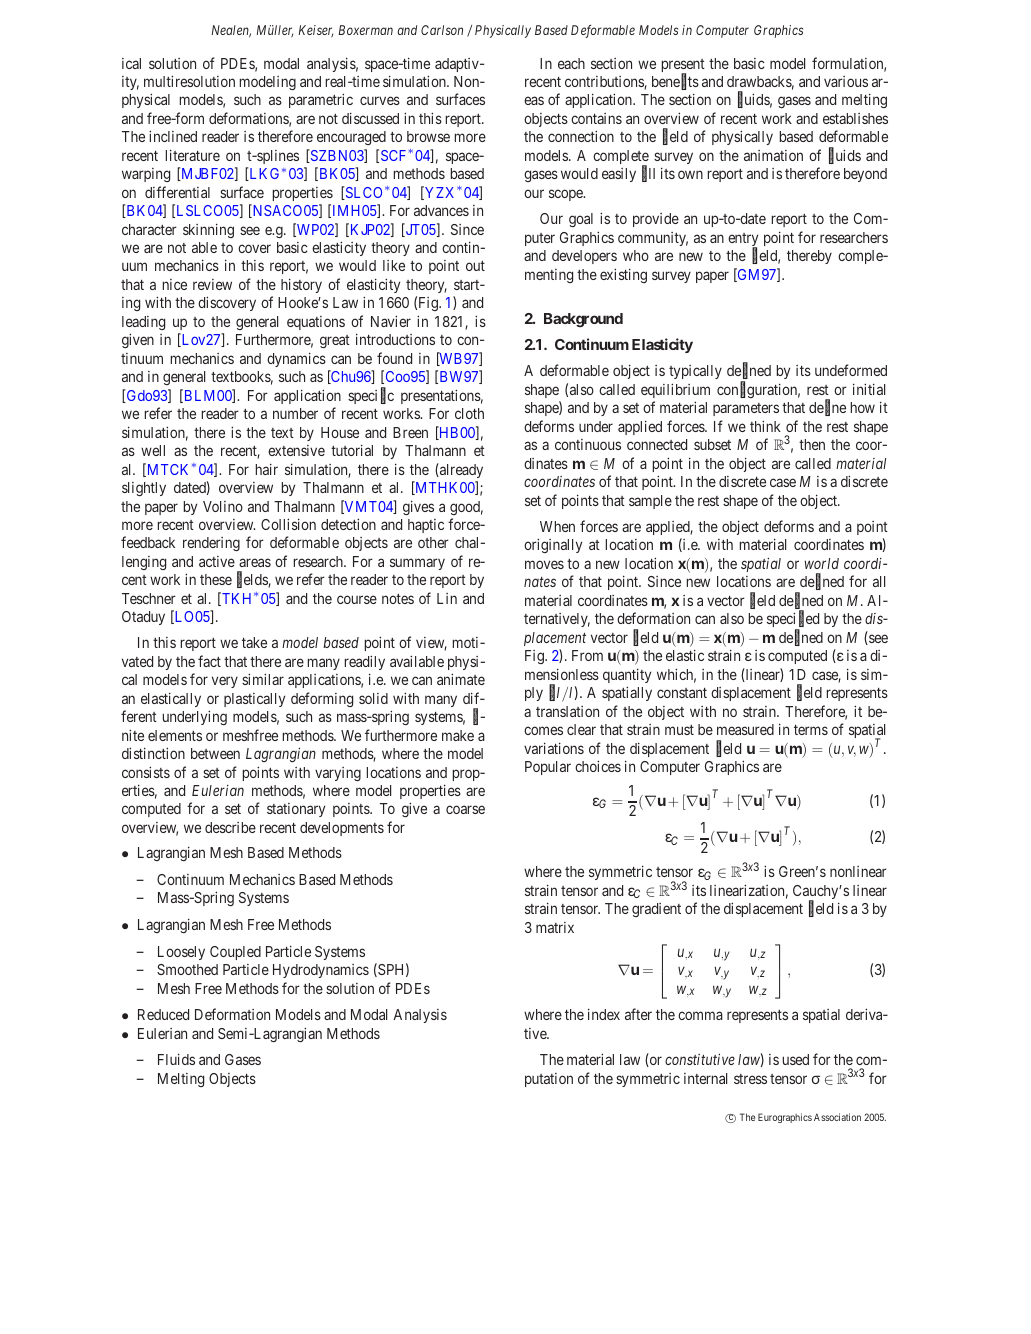  Describe the element at coordinates (571, 63) in the image. I see `each` at that location.
